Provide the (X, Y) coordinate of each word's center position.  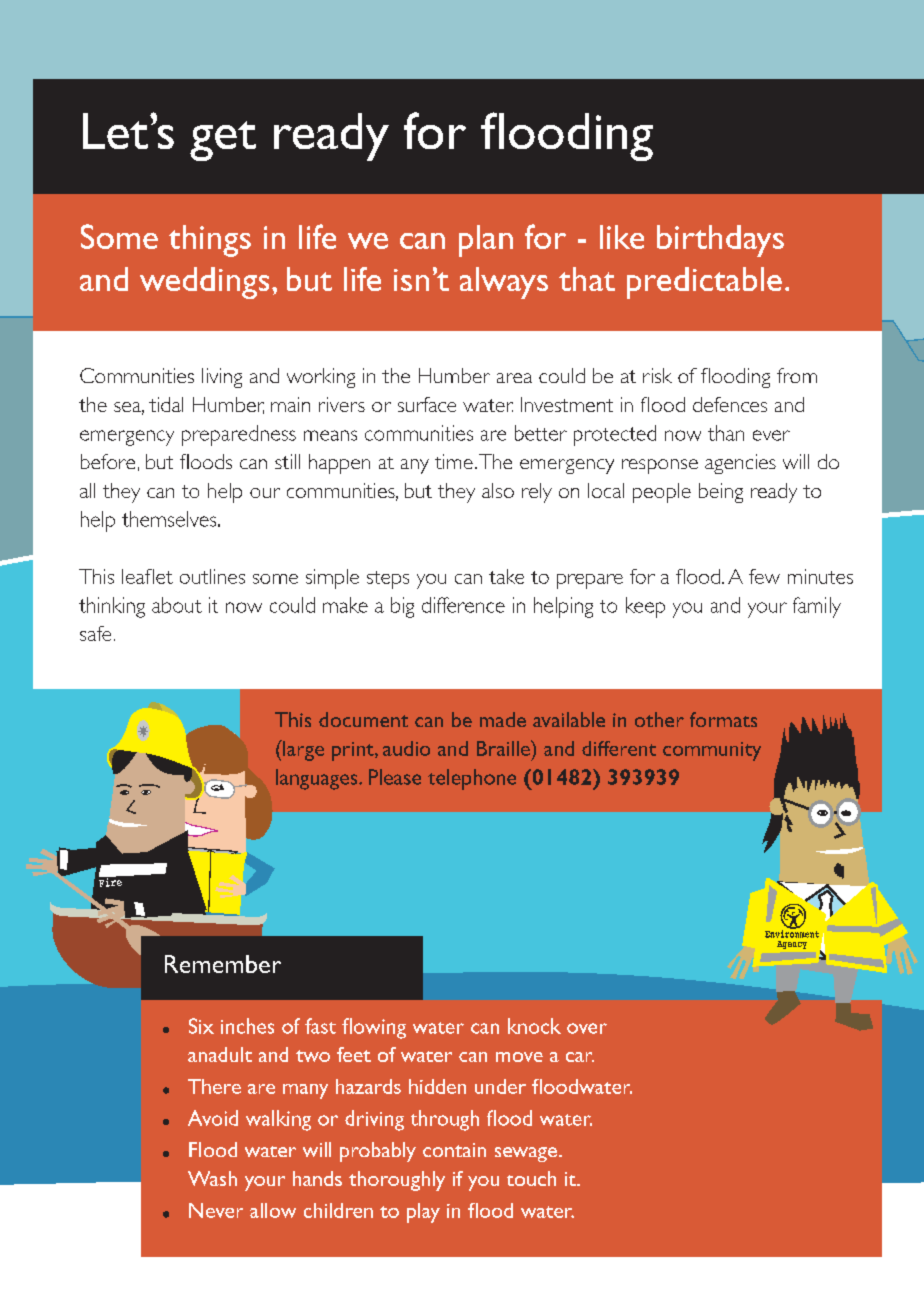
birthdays (720, 241)
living (222, 378)
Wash (212, 1178)
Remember (223, 964)
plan (486, 241)
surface (427, 404)
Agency (792, 945)
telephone (472, 779)
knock (534, 1026)
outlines (212, 576)
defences (730, 404)
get (223, 141)
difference (463, 605)
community (712, 751)
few (764, 576)
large (302, 750)
